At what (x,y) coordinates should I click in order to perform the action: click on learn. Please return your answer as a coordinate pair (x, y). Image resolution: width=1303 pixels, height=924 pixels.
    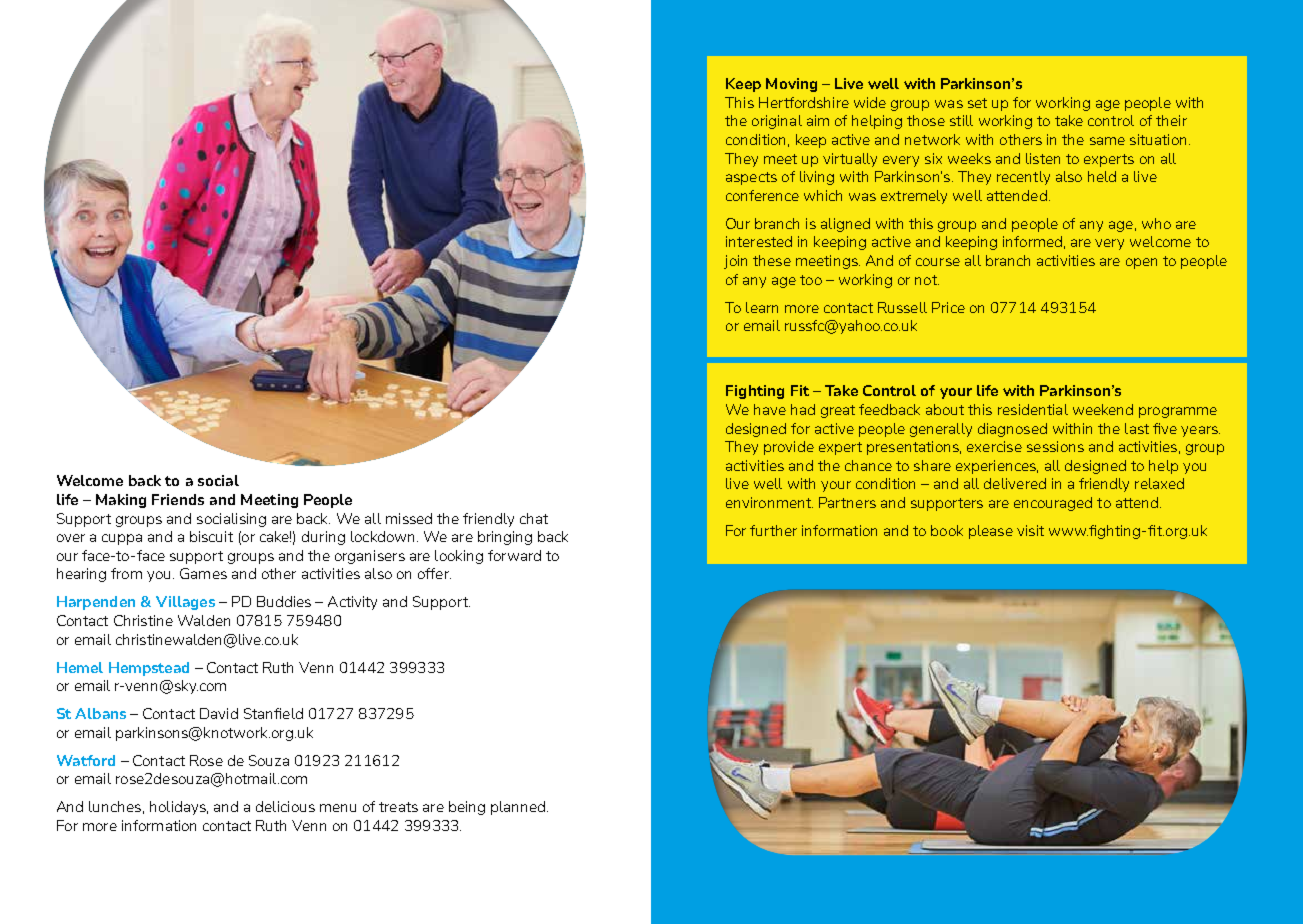
    Looking at the image, I should click on (762, 307).
